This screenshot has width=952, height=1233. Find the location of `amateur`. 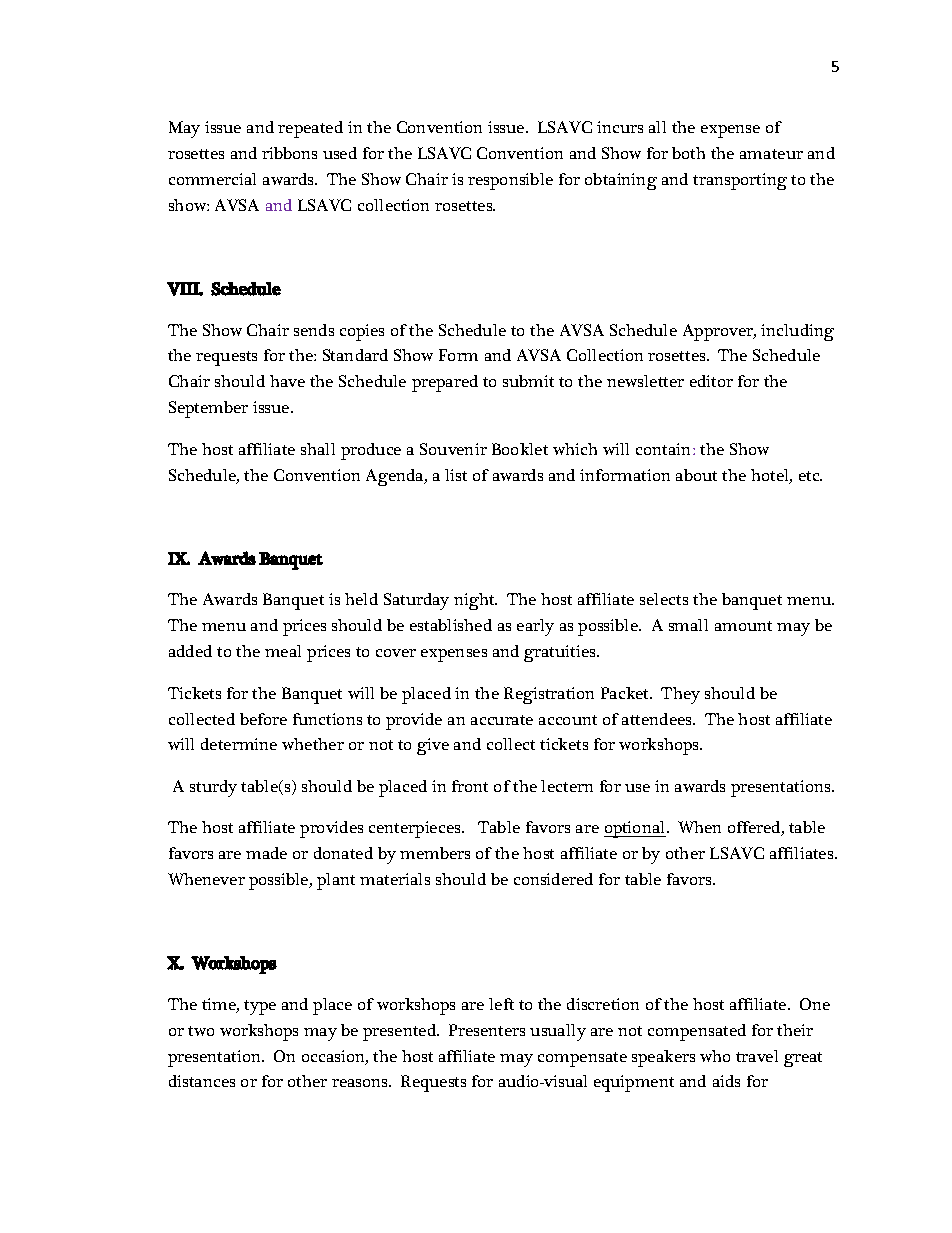

amateur is located at coordinates (771, 154).
